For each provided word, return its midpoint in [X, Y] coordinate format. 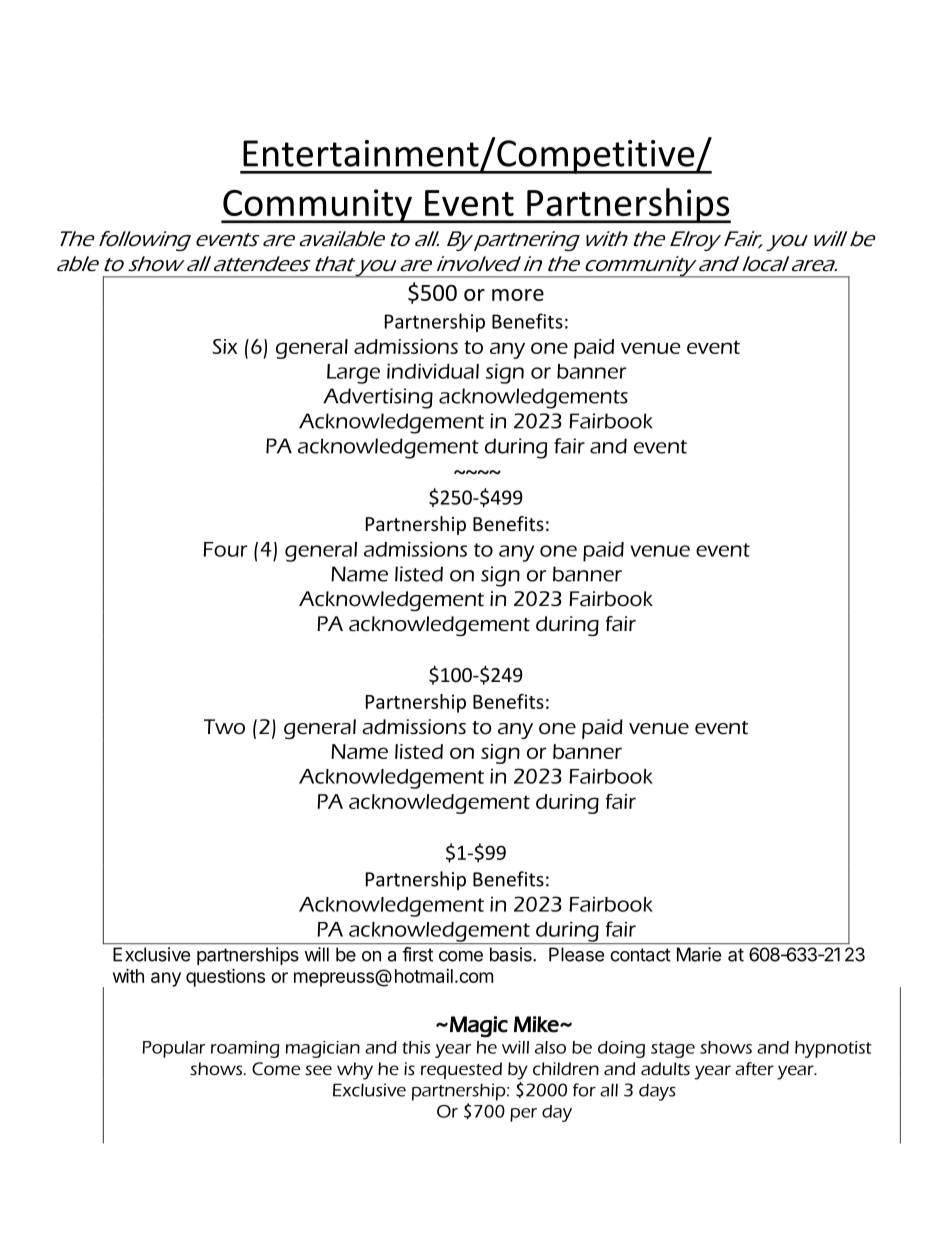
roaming [245, 1049]
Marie [699, 954]
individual [433, 371]
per [523, 1115]
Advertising [378, 398]
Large [353, 374]
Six [224, 346]
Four [225, 549]
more [518, 295]
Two [224, 727]
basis [512, 954]
